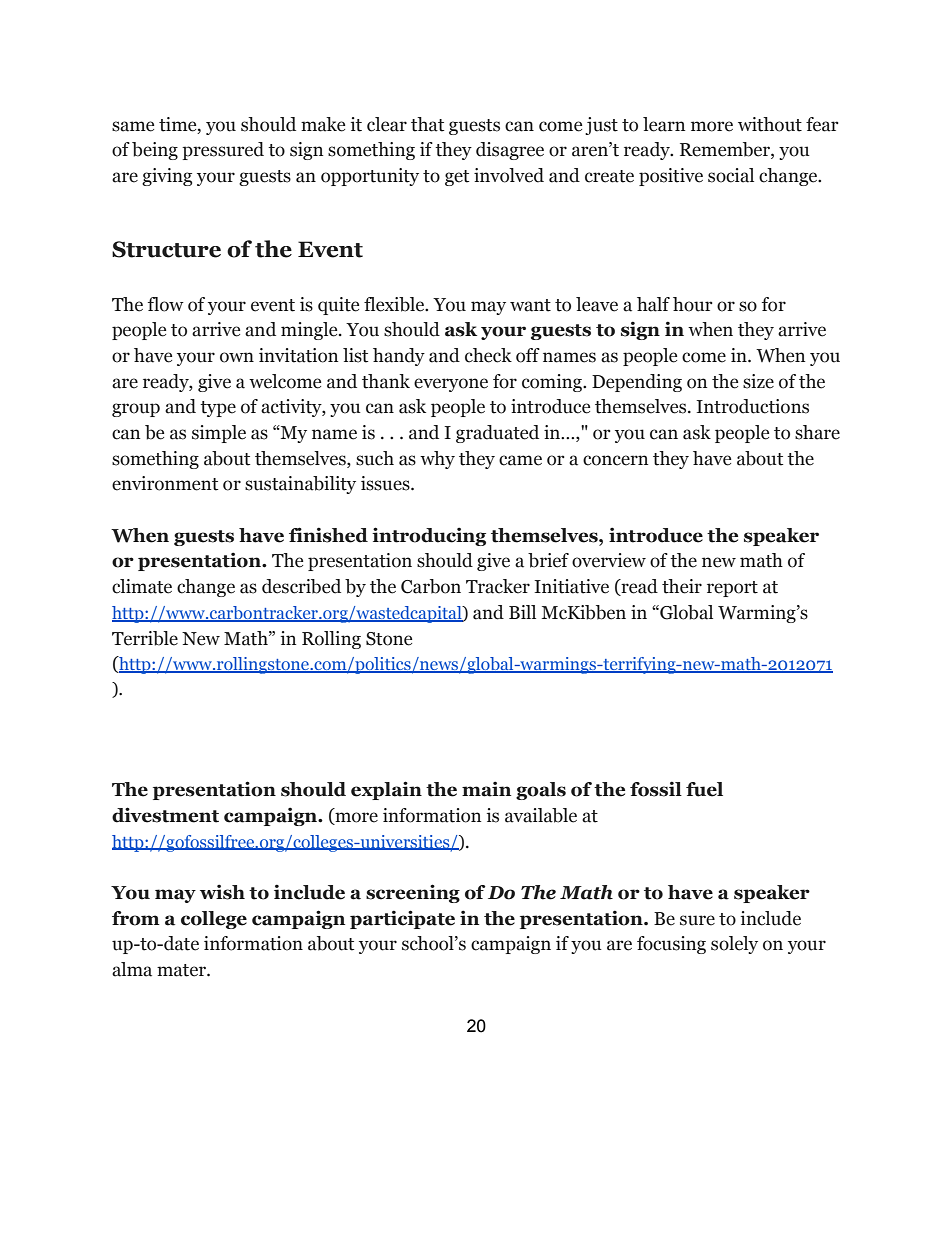 The image size is (952, 1233). I want to click on participate, so click(402, 919).
